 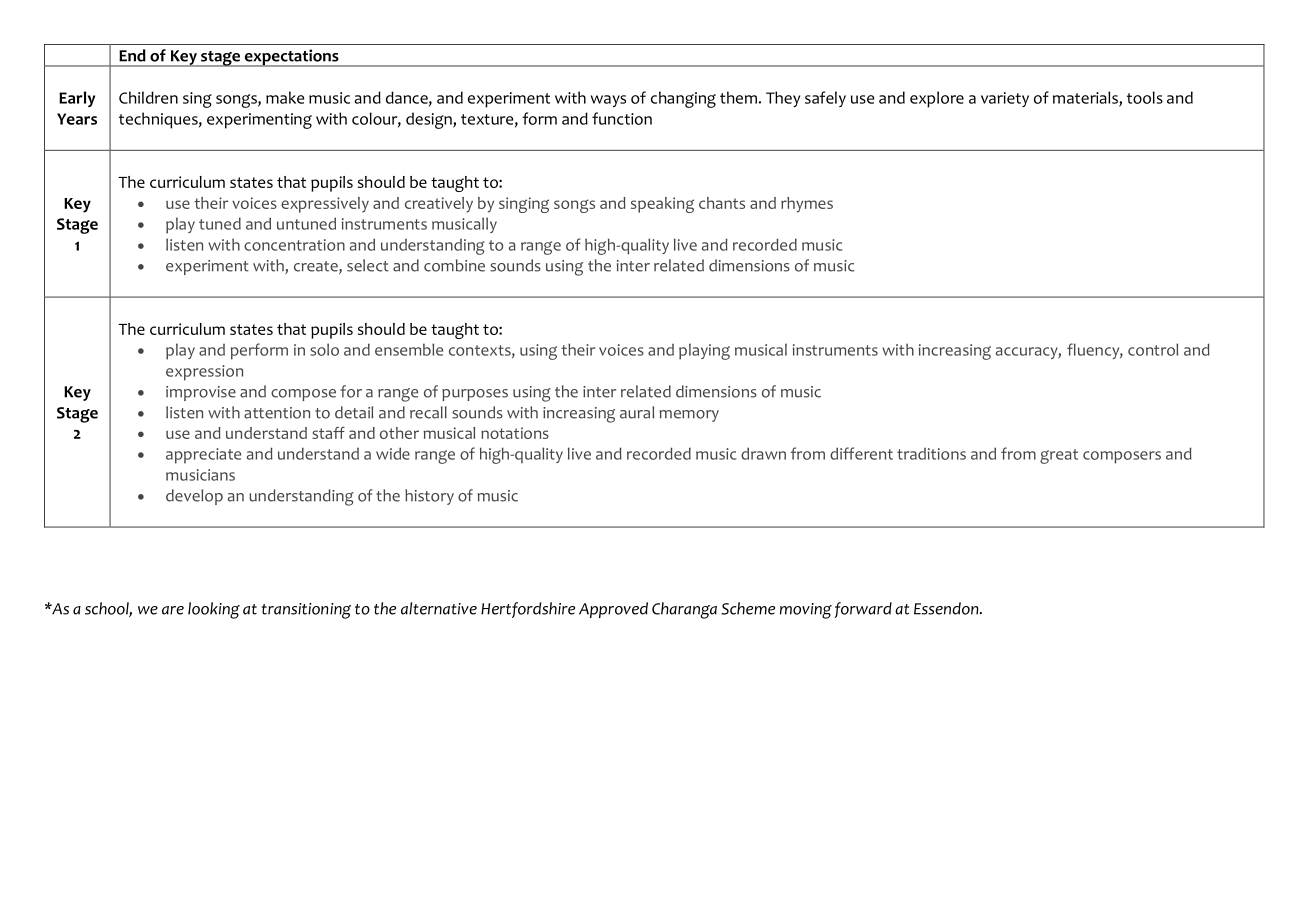 What do you see at coordinates (324, 349) in the screenshot?
I see `solo` at bounding box center [324, 349].
